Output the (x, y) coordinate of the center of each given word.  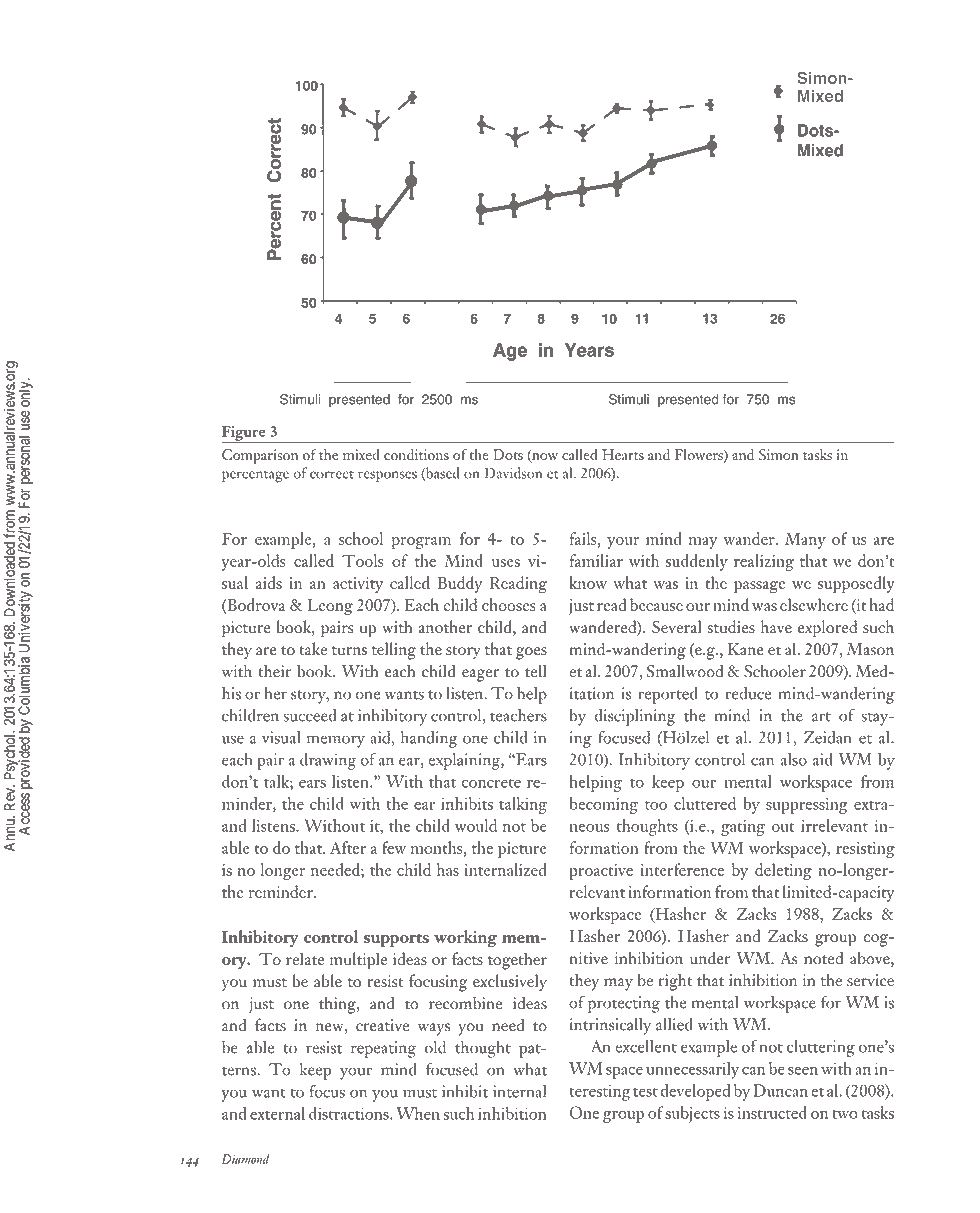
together (517, 961)
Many (805, 540)
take (313, 648)
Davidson (513, 473)
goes (531, 653)
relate (305, 958)
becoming (604, 805)
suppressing (807, 806)
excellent (646, 1046)
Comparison (260, 456)
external (277, 1113)
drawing (328, 761)
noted (823, 958)
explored (827, 629)
